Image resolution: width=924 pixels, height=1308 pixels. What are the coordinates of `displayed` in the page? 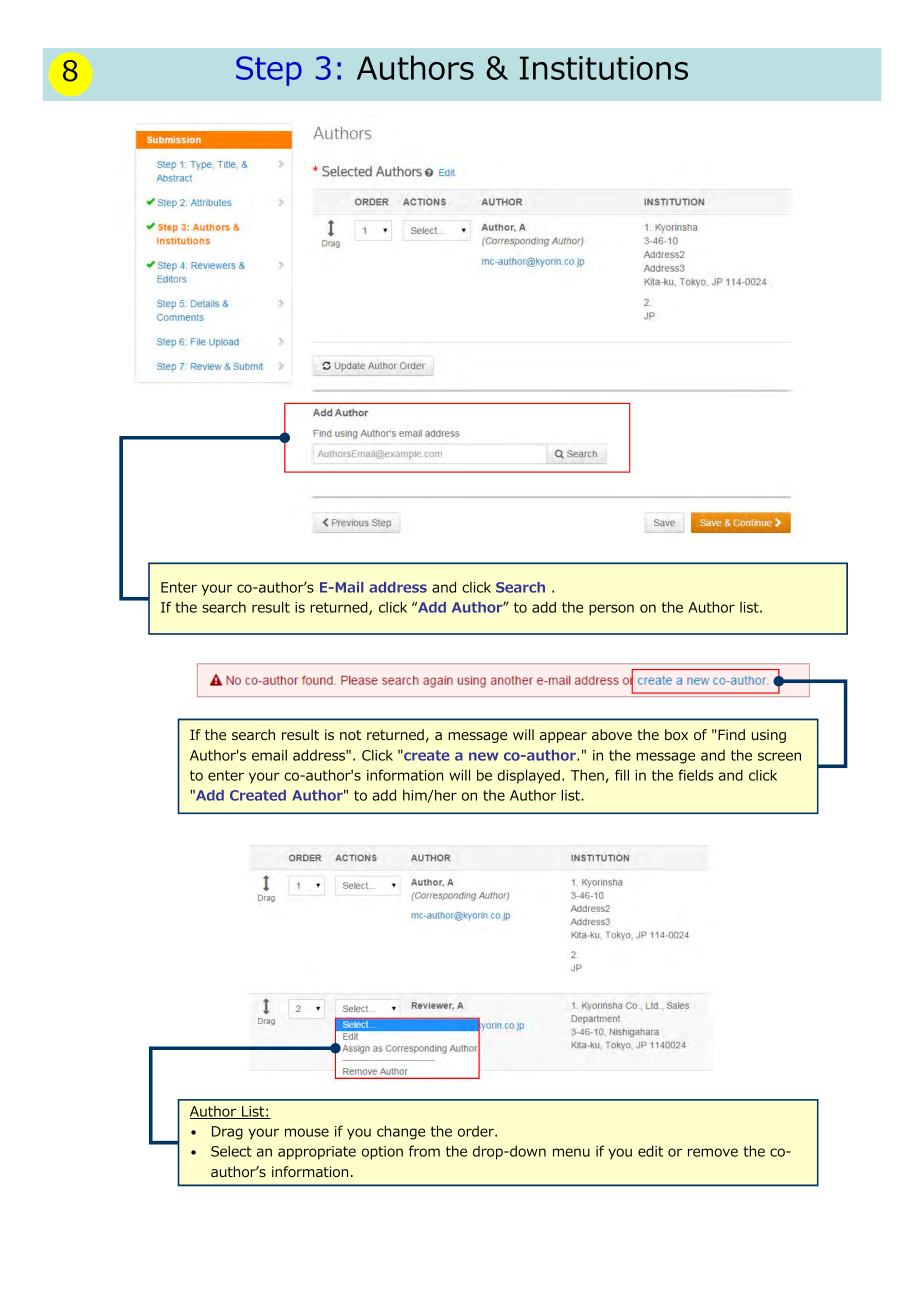 It's located at (528, 776).
